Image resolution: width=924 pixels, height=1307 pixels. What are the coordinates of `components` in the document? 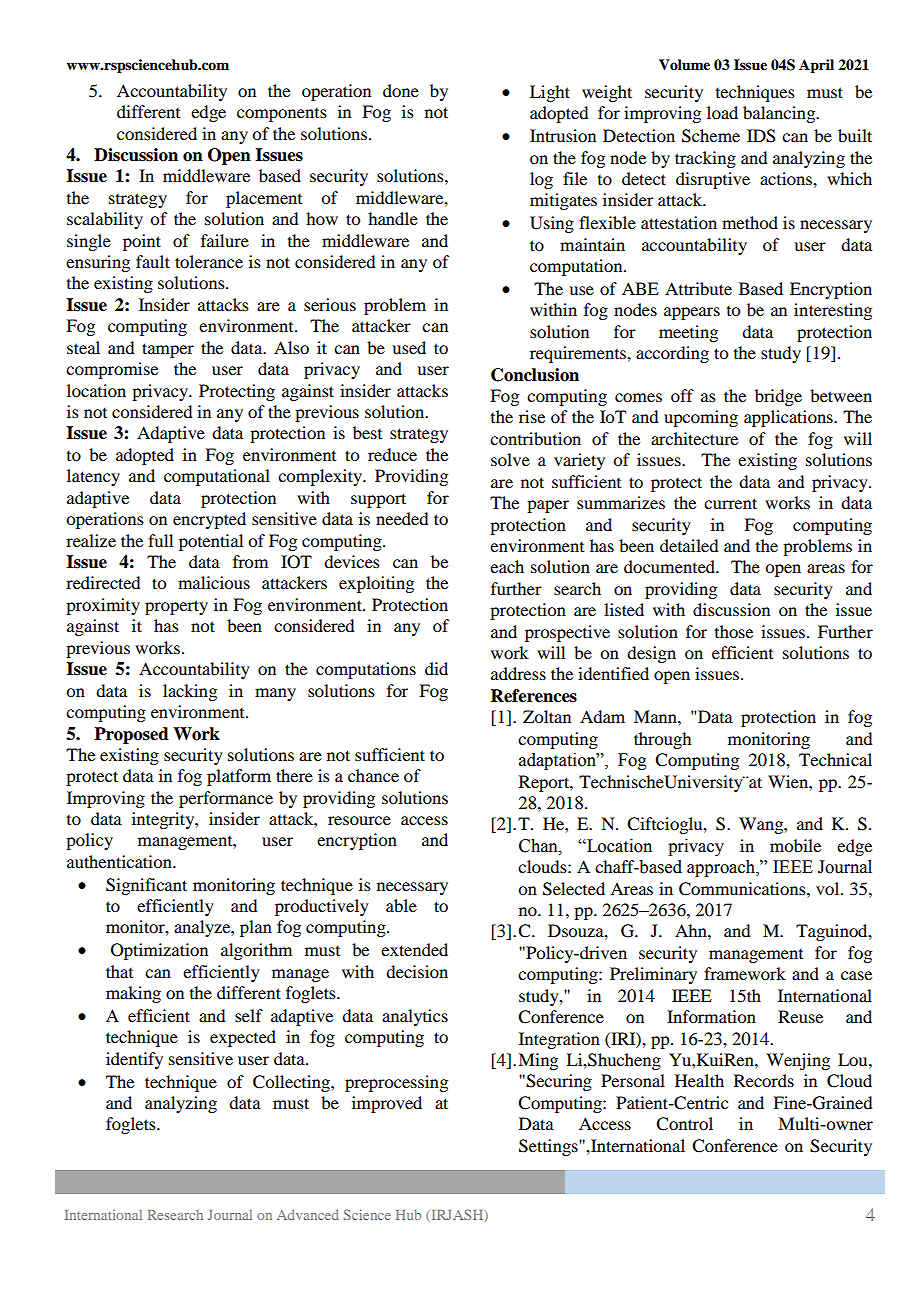 It's located at (282, 115).
